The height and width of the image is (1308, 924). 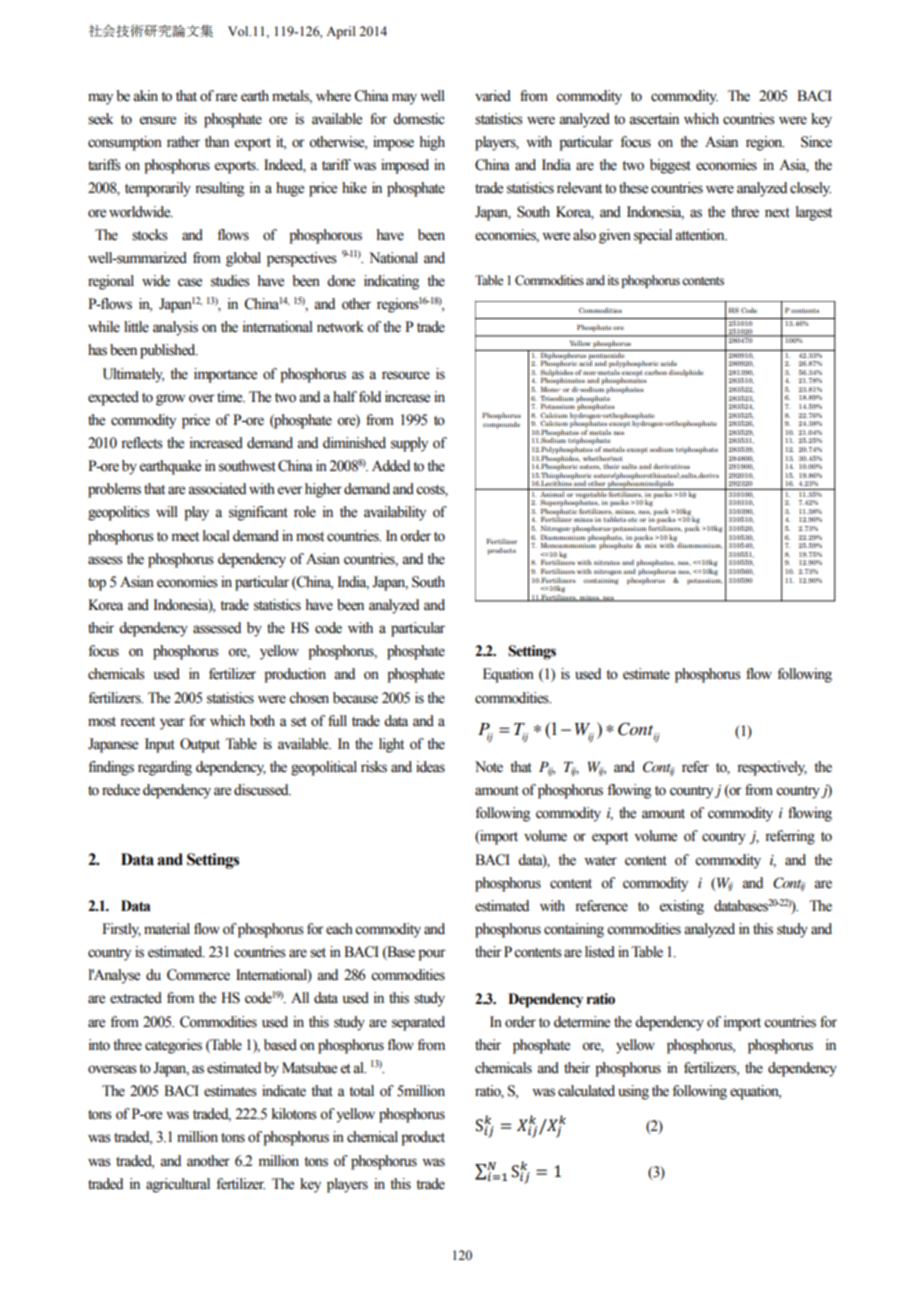 I want to click on ascertain, so click(x=654, y=119).
